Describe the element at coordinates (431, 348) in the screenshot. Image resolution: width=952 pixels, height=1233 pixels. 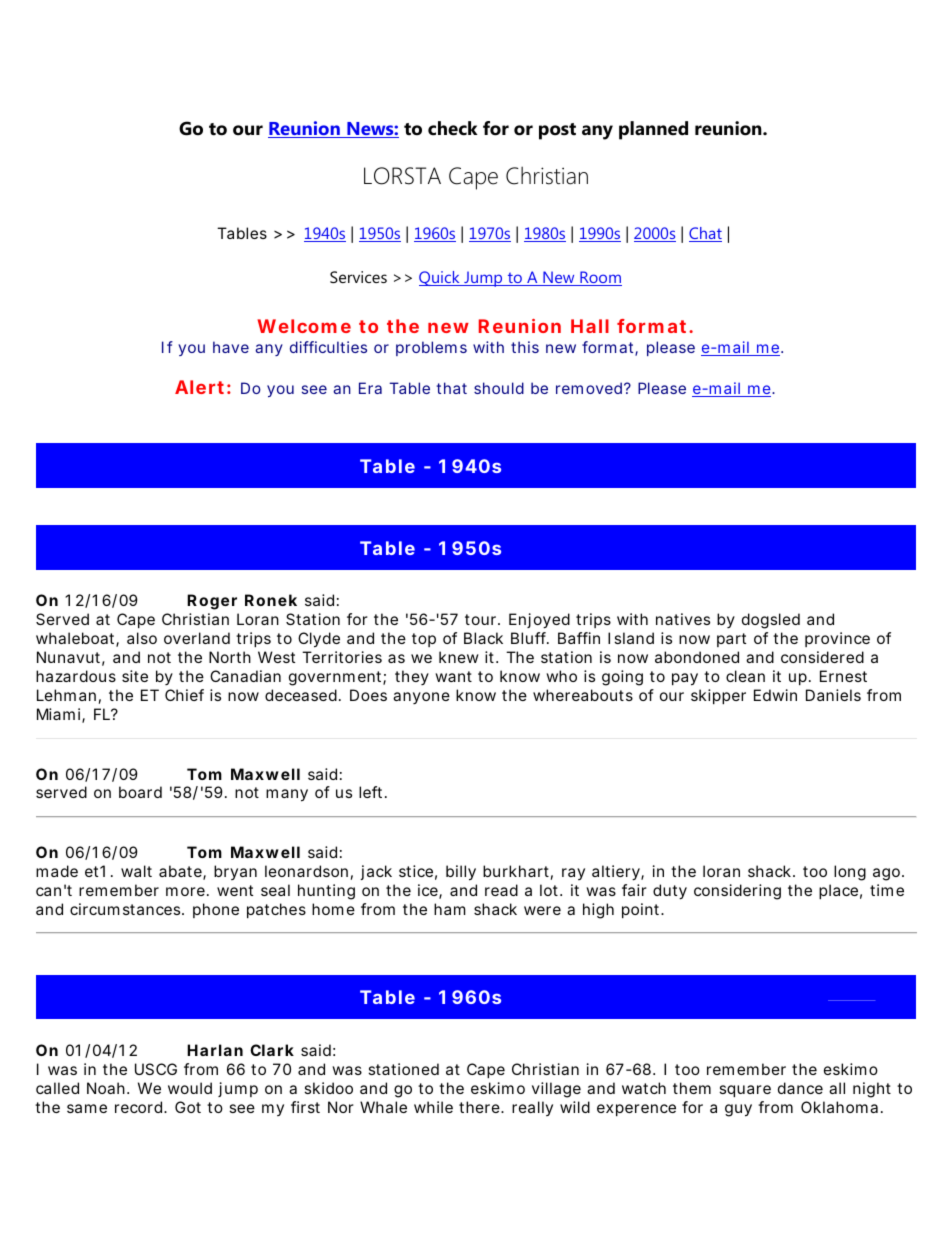
I see `problems` at that location.
